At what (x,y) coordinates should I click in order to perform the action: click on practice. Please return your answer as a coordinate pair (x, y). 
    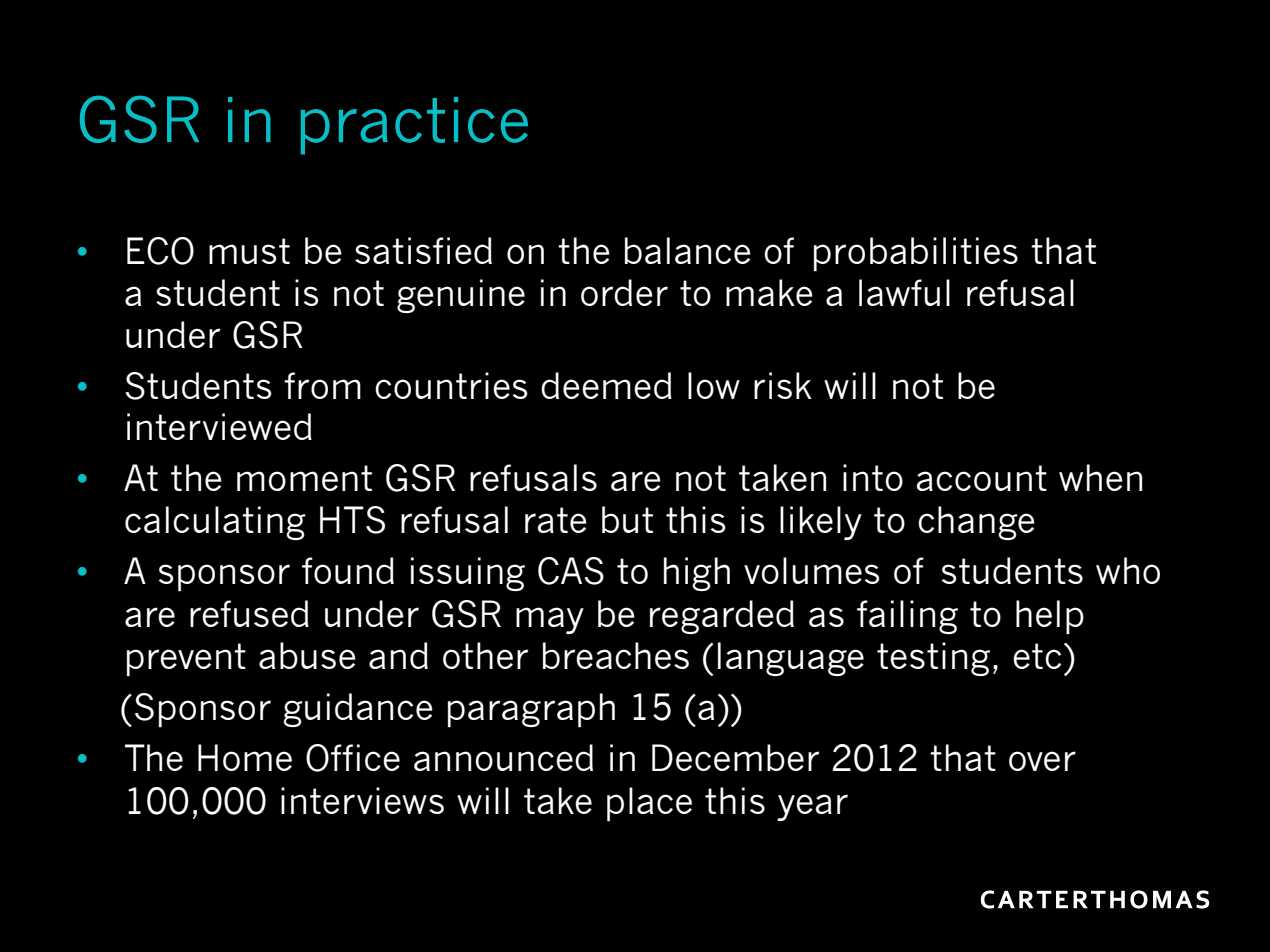
    Looking at the image, I should click on (414, 126).
